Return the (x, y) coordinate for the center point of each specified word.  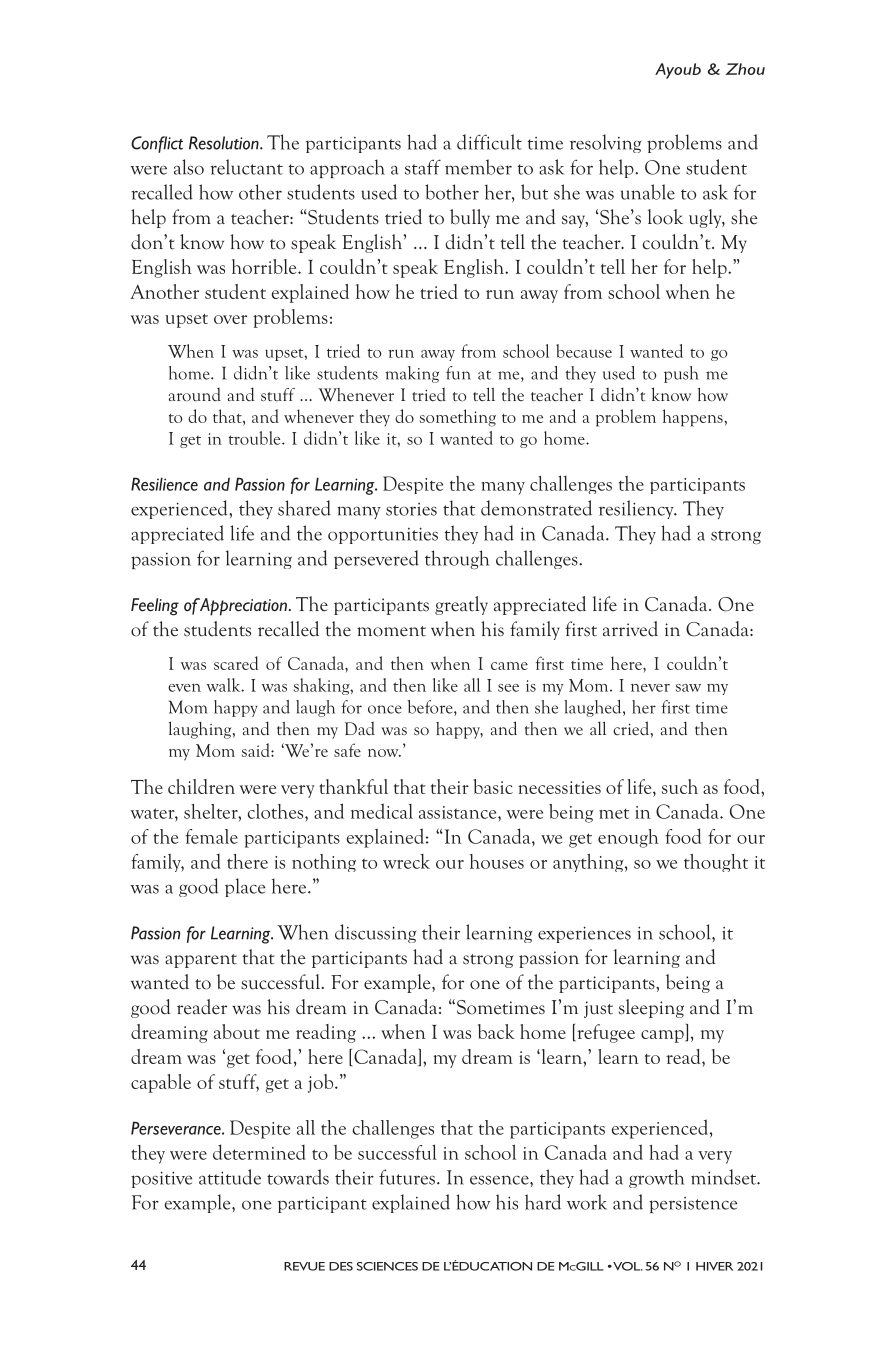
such (680, 786)
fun (458, 373)
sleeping (651, 1008)
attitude (230, 1177)
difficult (489, 142)
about (237, 1031)
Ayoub (678, 71)
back (496, 1031)
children (201, 786)
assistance (459, 812)
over (230, 319)
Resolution (225, 143)
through (457, 559)
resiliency (637, 509)
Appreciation (242, 607)
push (681, 374)
